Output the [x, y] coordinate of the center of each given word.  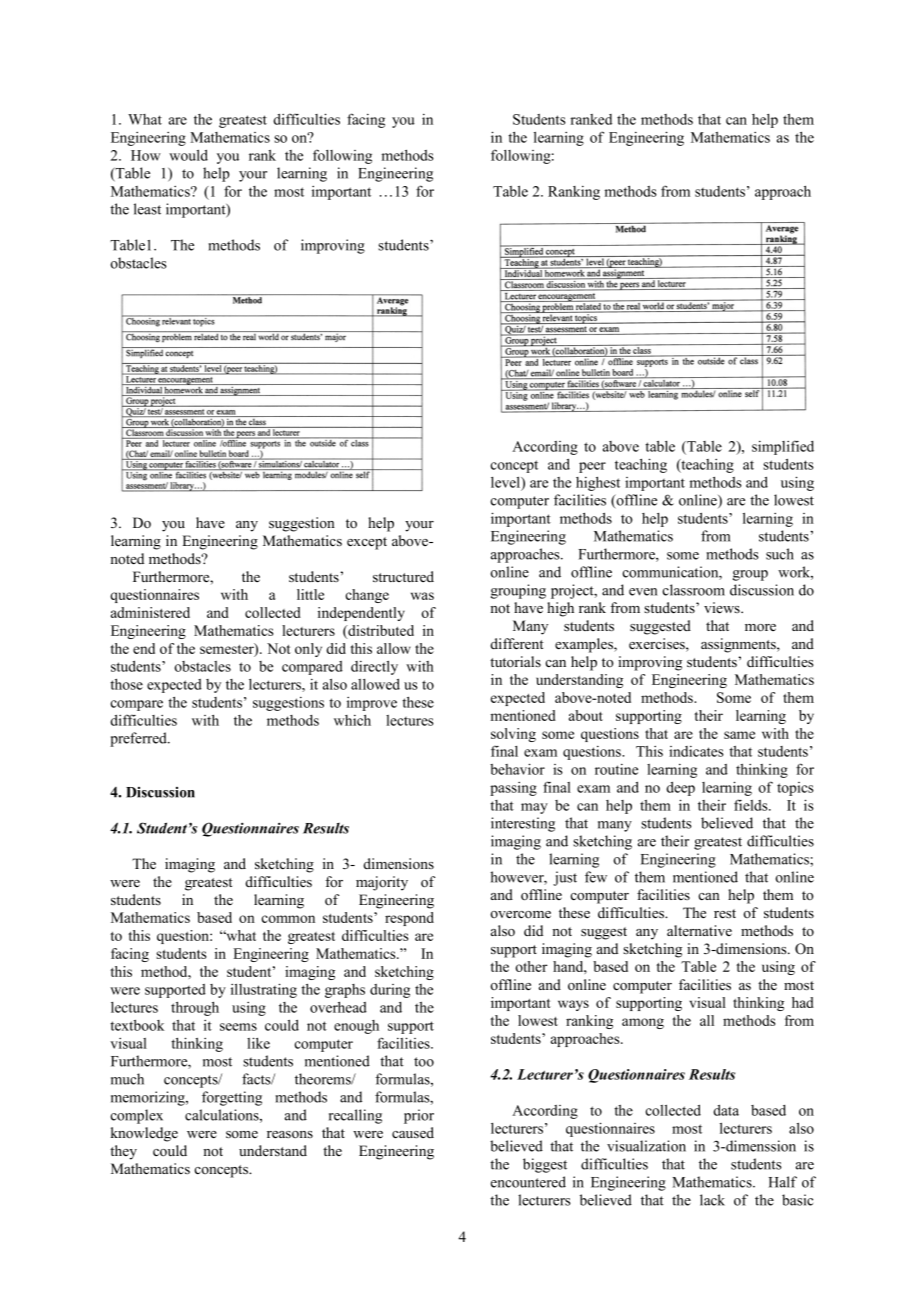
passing [513, 789]
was [422, 596]
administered [150, 612]
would [188, 155]
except [367, 543]
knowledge [144, 1134]
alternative [699, 930]
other [531, 966]
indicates [696, 751]
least [147, 209]
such [780, 554]
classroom [693, 590]
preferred [139, 739]
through [195, 1008]
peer [592, 467]
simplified [783, 447]
